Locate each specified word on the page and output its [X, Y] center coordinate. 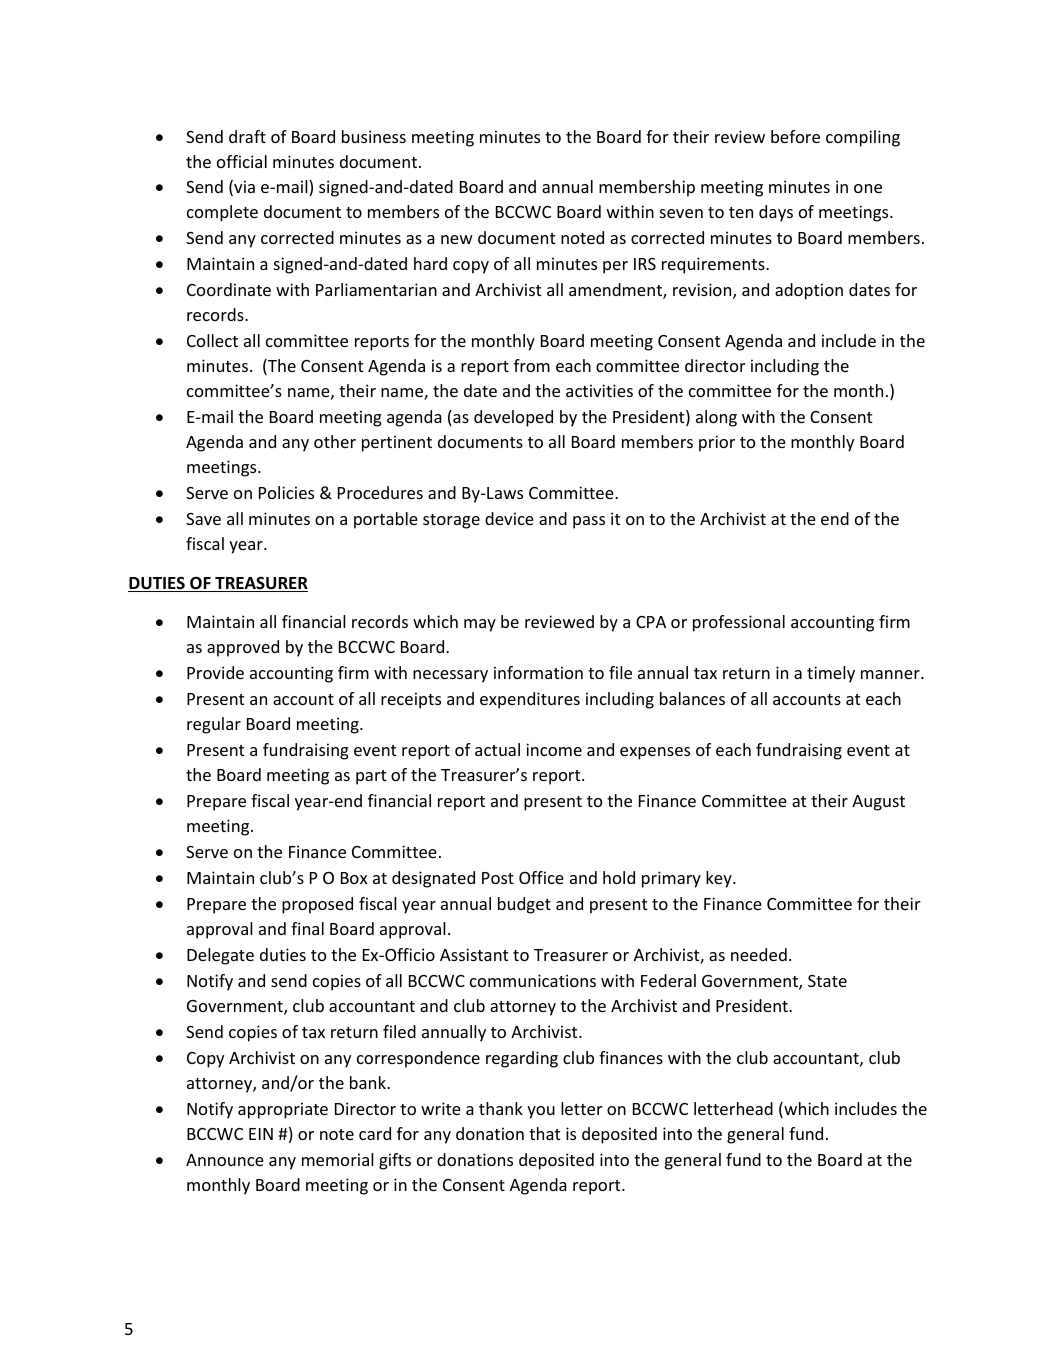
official [242, 161]
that [544, 1133]
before [795, 136]
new [457, 239]
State [827, 981]
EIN [261, 1134]
